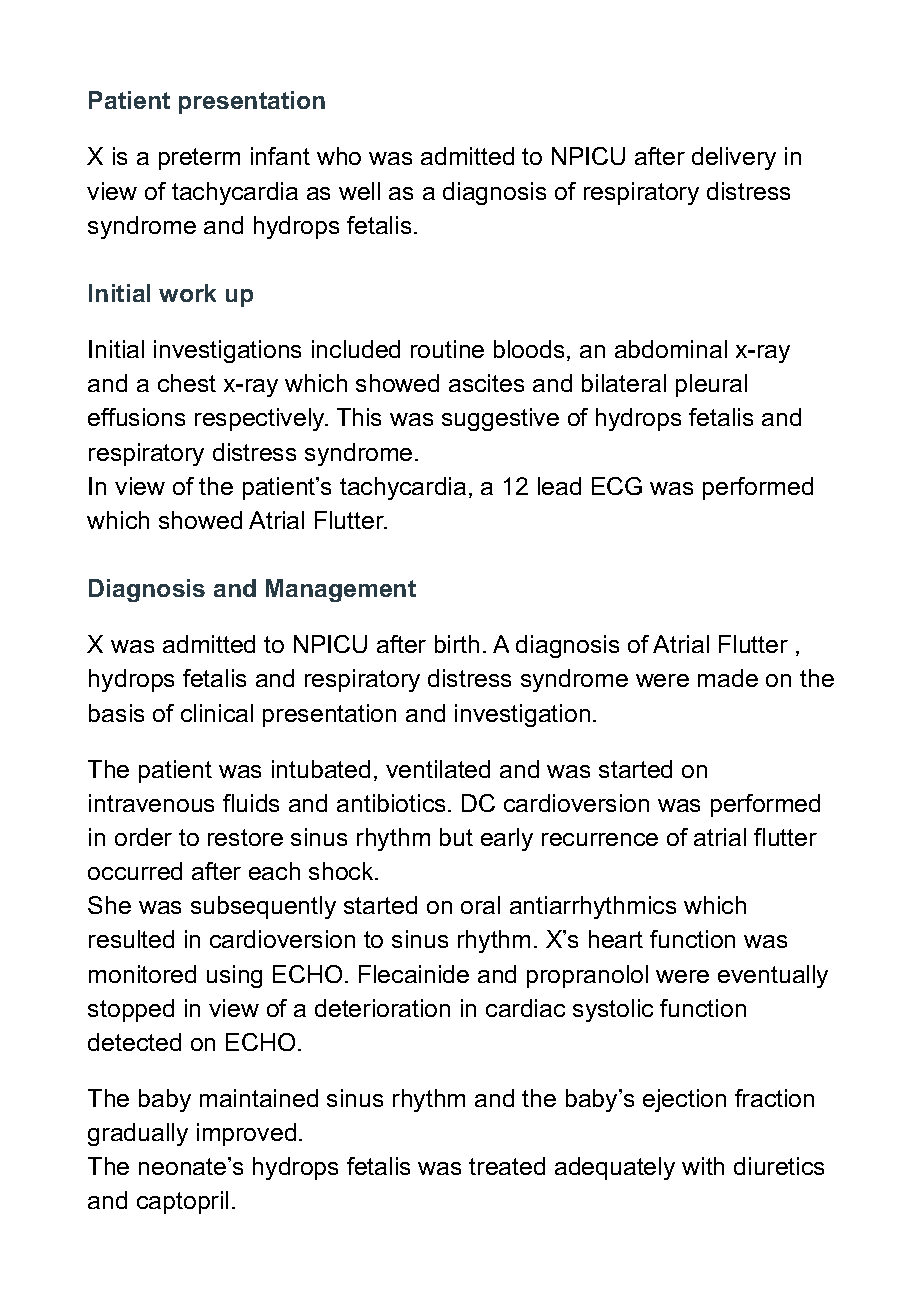 The width and height of the screenshot is (924, 1308). What do you see at coordinates (734, 158) in the screenshot?
I see `delivery` at bounding box center [734, 158].
